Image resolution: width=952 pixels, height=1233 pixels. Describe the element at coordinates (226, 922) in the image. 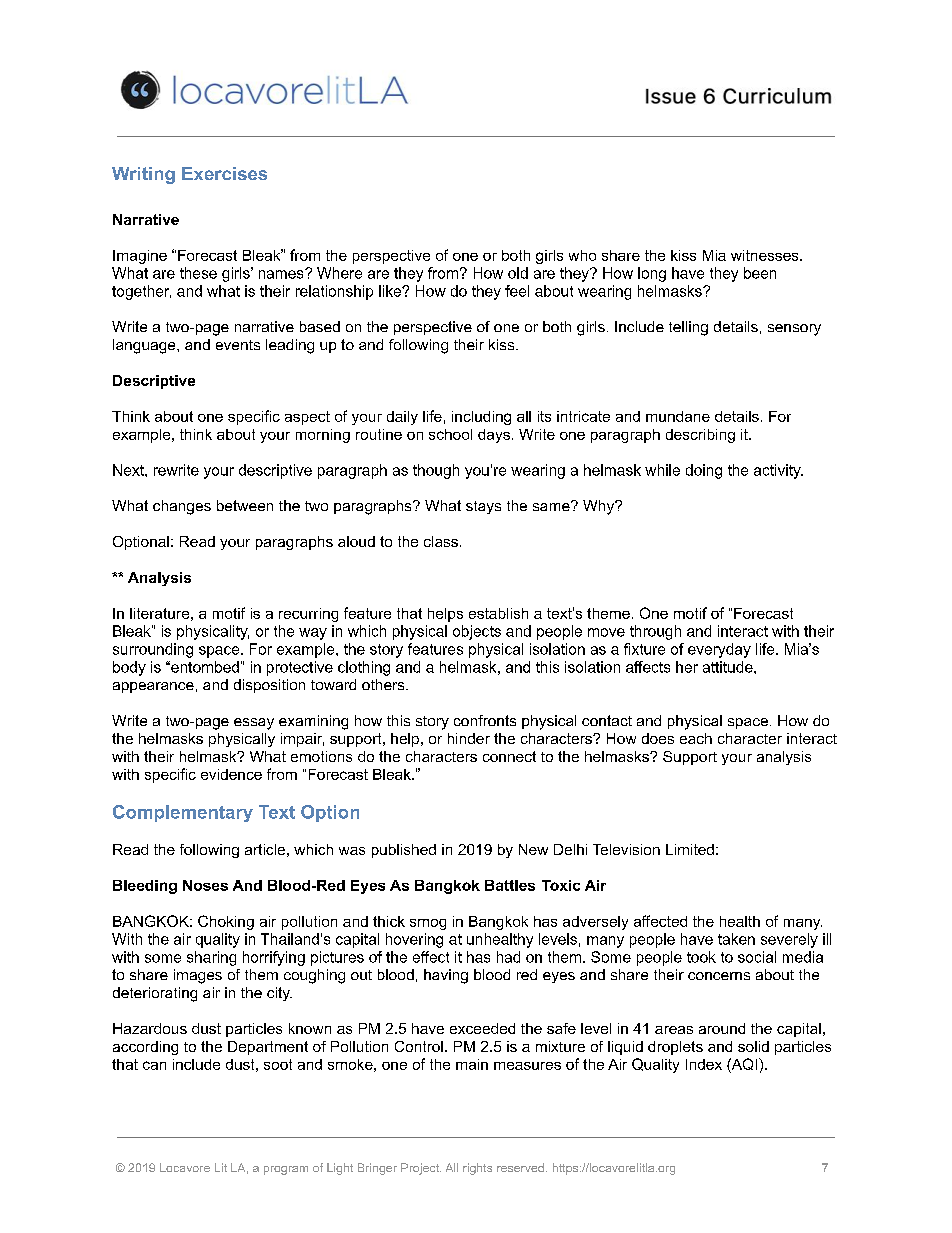

I see `Choking` at that location.
